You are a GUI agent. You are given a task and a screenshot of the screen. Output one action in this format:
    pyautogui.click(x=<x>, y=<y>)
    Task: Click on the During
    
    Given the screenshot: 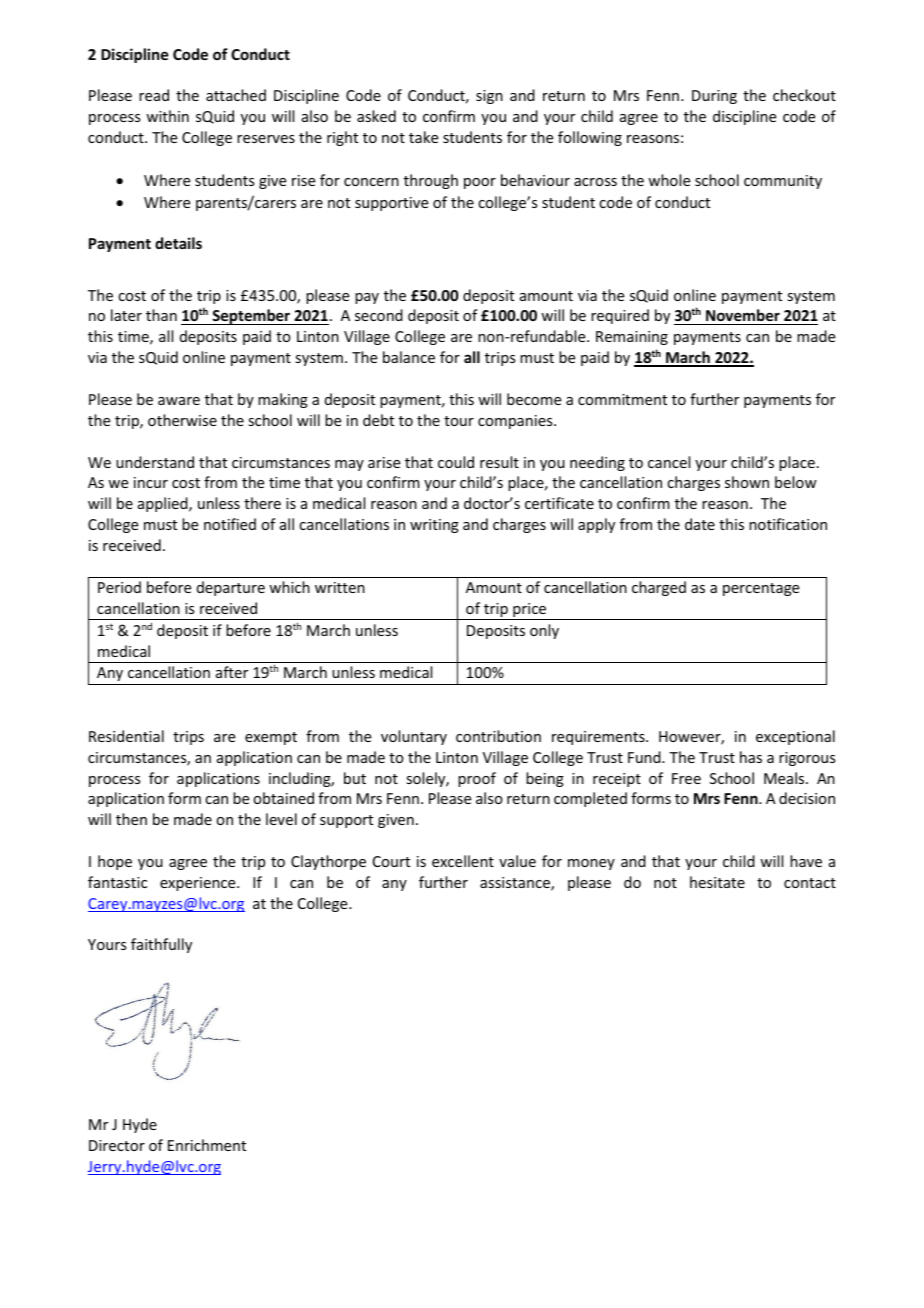 What is the action you would take?
    pyautogui.click(x=714, y=97)
